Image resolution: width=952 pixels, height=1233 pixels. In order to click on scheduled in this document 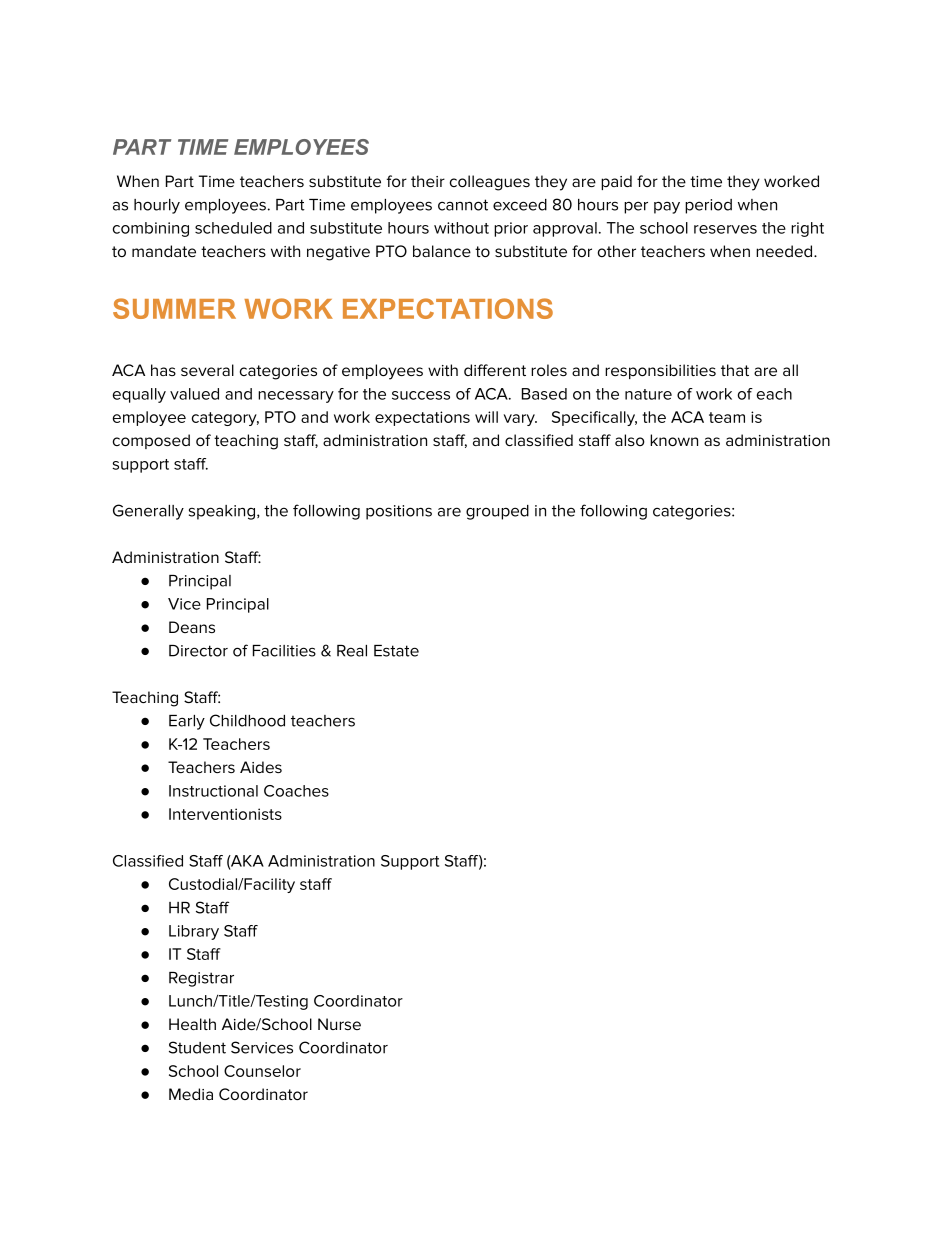, I will do `click(233, 228)`.
